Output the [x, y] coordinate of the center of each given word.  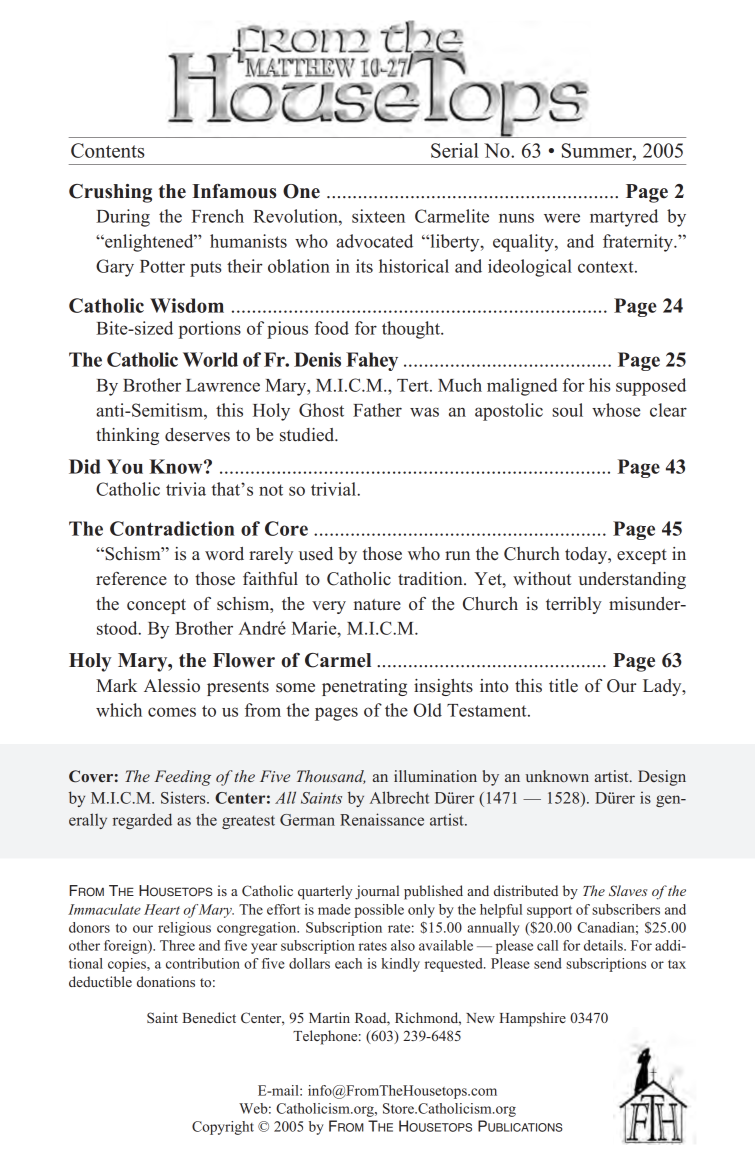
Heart [162, 909]
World [210, 359]
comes [172, 712]
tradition [431, 579]
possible [379, 911]
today [587, 555]
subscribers [626, 909]
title [563, 686]
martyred [624, 218]
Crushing [110, 193]
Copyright [223, 1128]
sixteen [378, 216]
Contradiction [172, 528]
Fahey [372, 361]
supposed [651, 387]
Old [428, 710]
